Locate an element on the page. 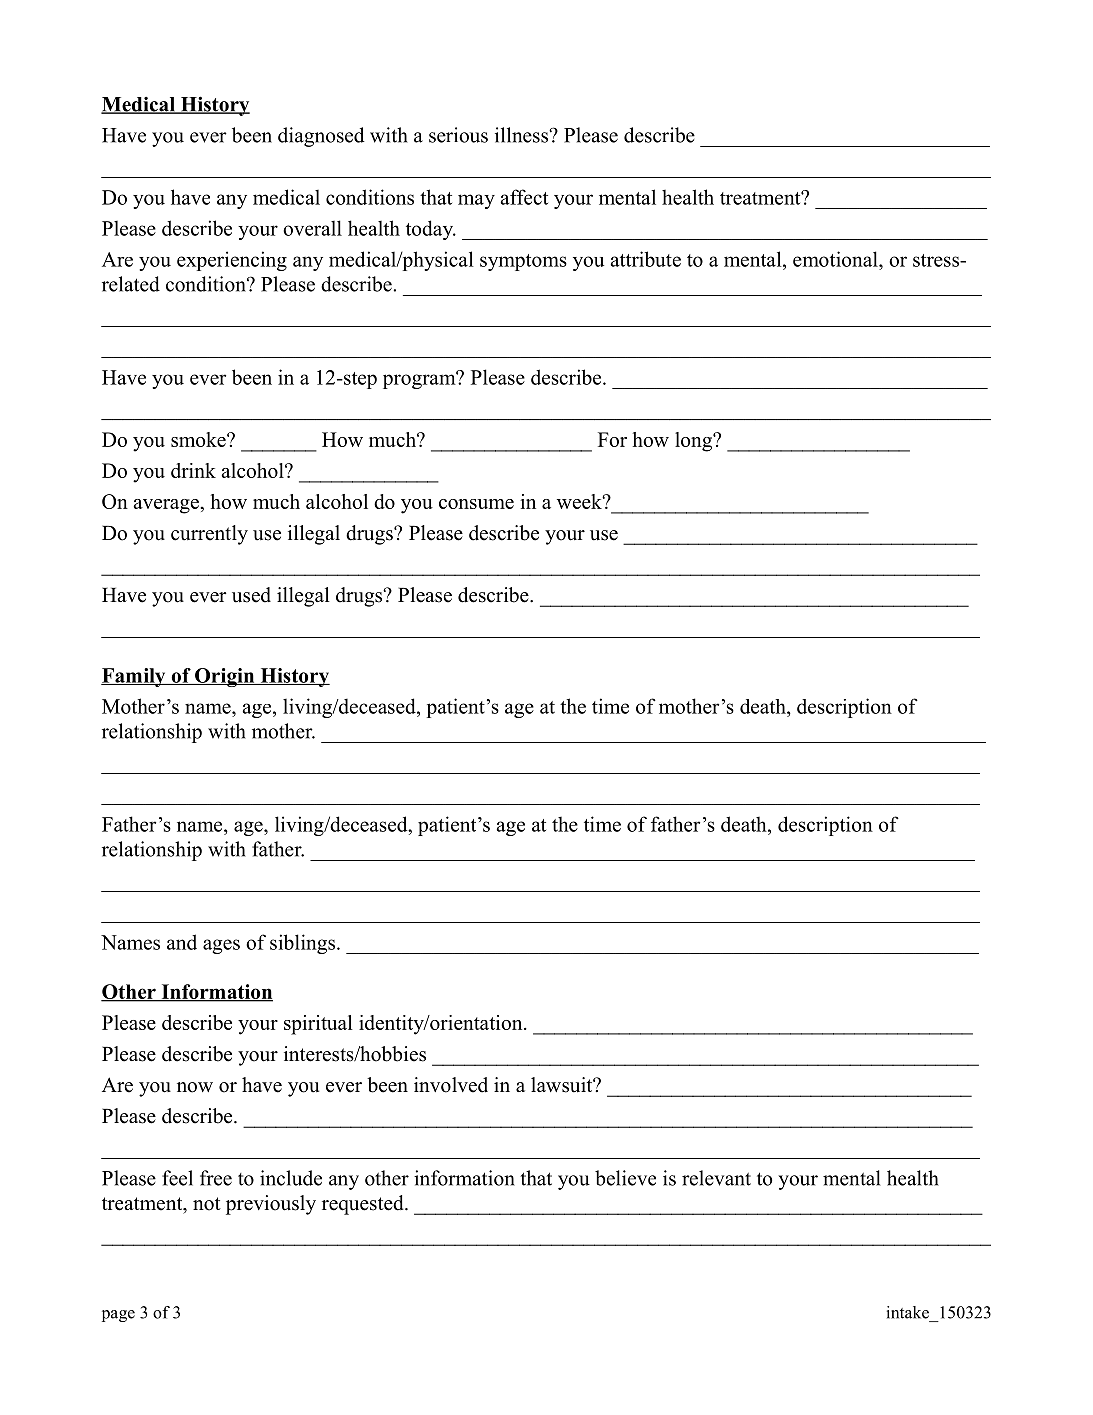 This page has width=1093, height=1415. smoke is located at coordinates (199, 439).
